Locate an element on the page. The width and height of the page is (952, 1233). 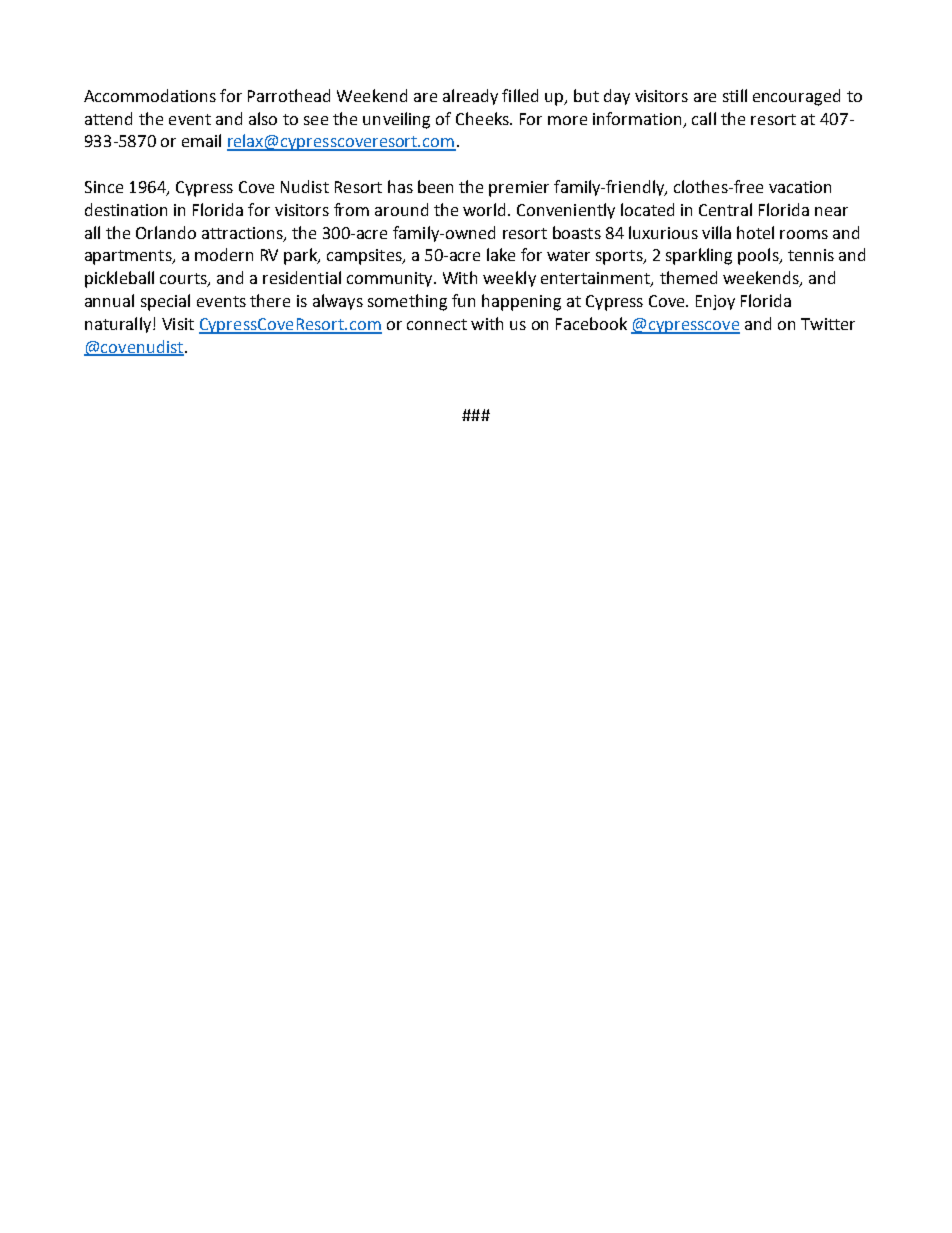
already is located at coordinates (470, 97).
